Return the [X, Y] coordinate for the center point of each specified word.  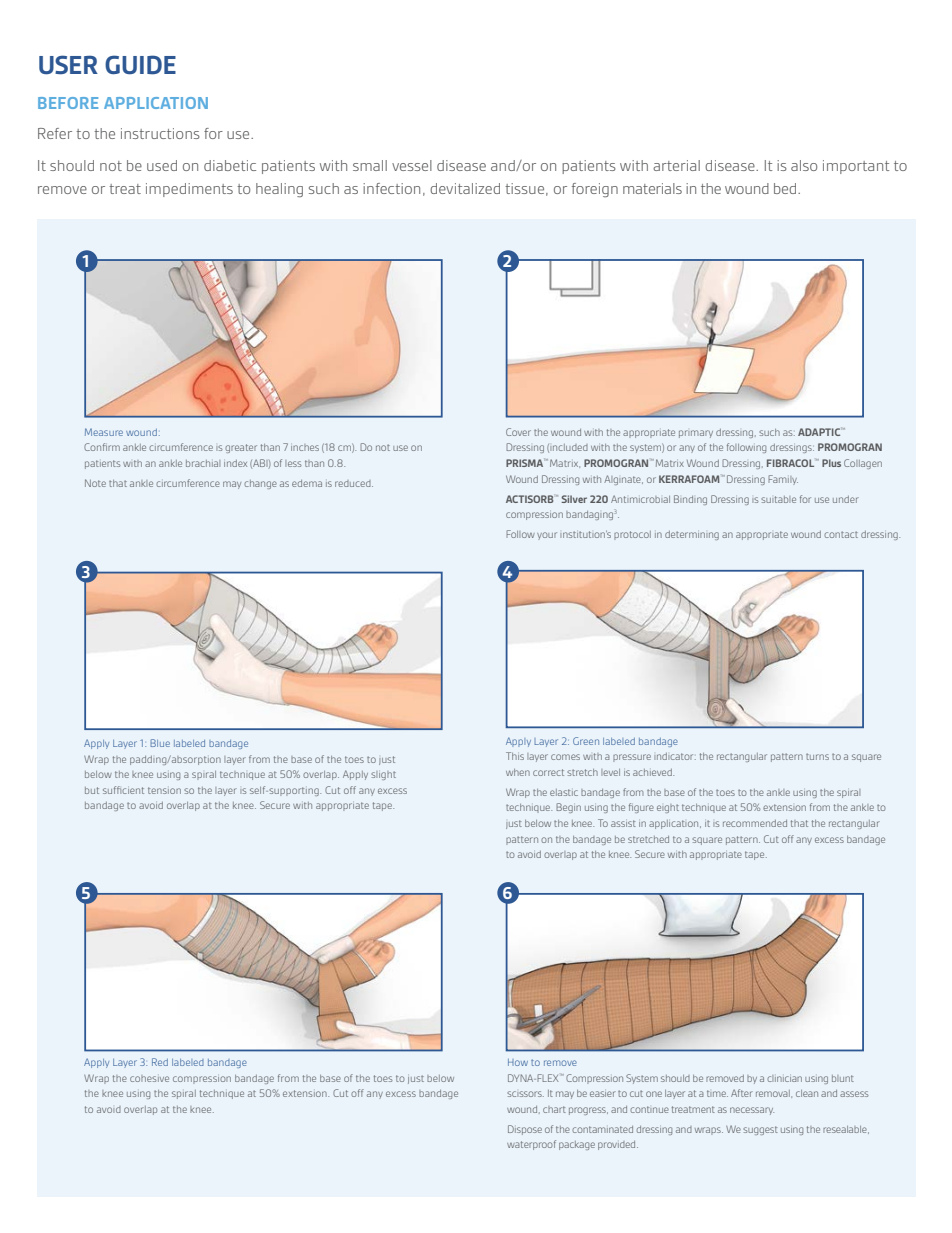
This [515, 756]
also [804, 165]
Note [95, 483]
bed [786, 188]
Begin [568, 808]
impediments [189, 190]
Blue [160, 743]
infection [391, 188]
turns [817, 756]
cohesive [149, 1078]
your [547, 536]
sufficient [123, 790]
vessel [412, 165]
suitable [778, 499]
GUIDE [140, 65]
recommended [755, 823]
